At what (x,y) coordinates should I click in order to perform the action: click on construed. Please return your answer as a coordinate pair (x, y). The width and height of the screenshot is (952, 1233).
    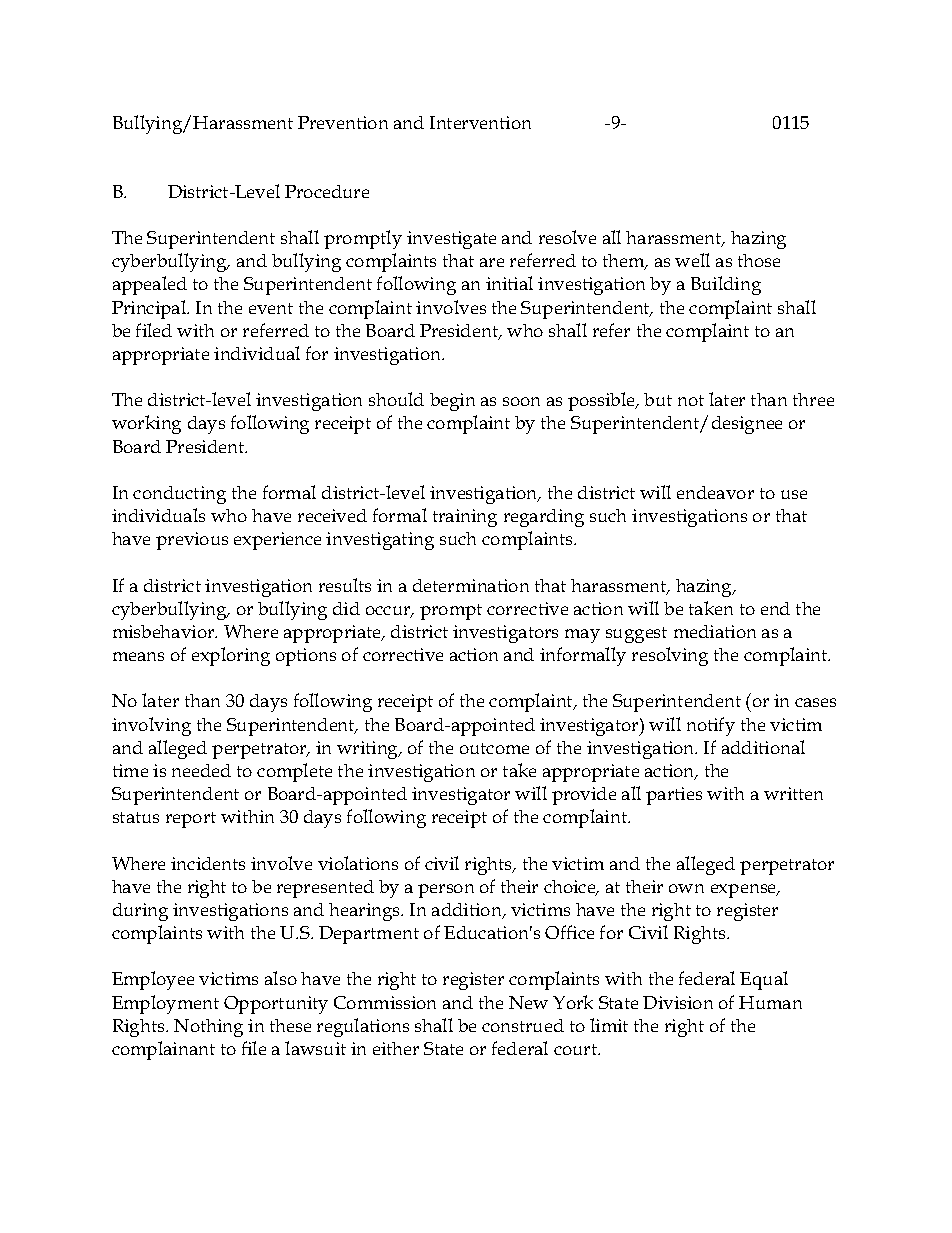
    Looking at the image, I should click on (523, 1025).
